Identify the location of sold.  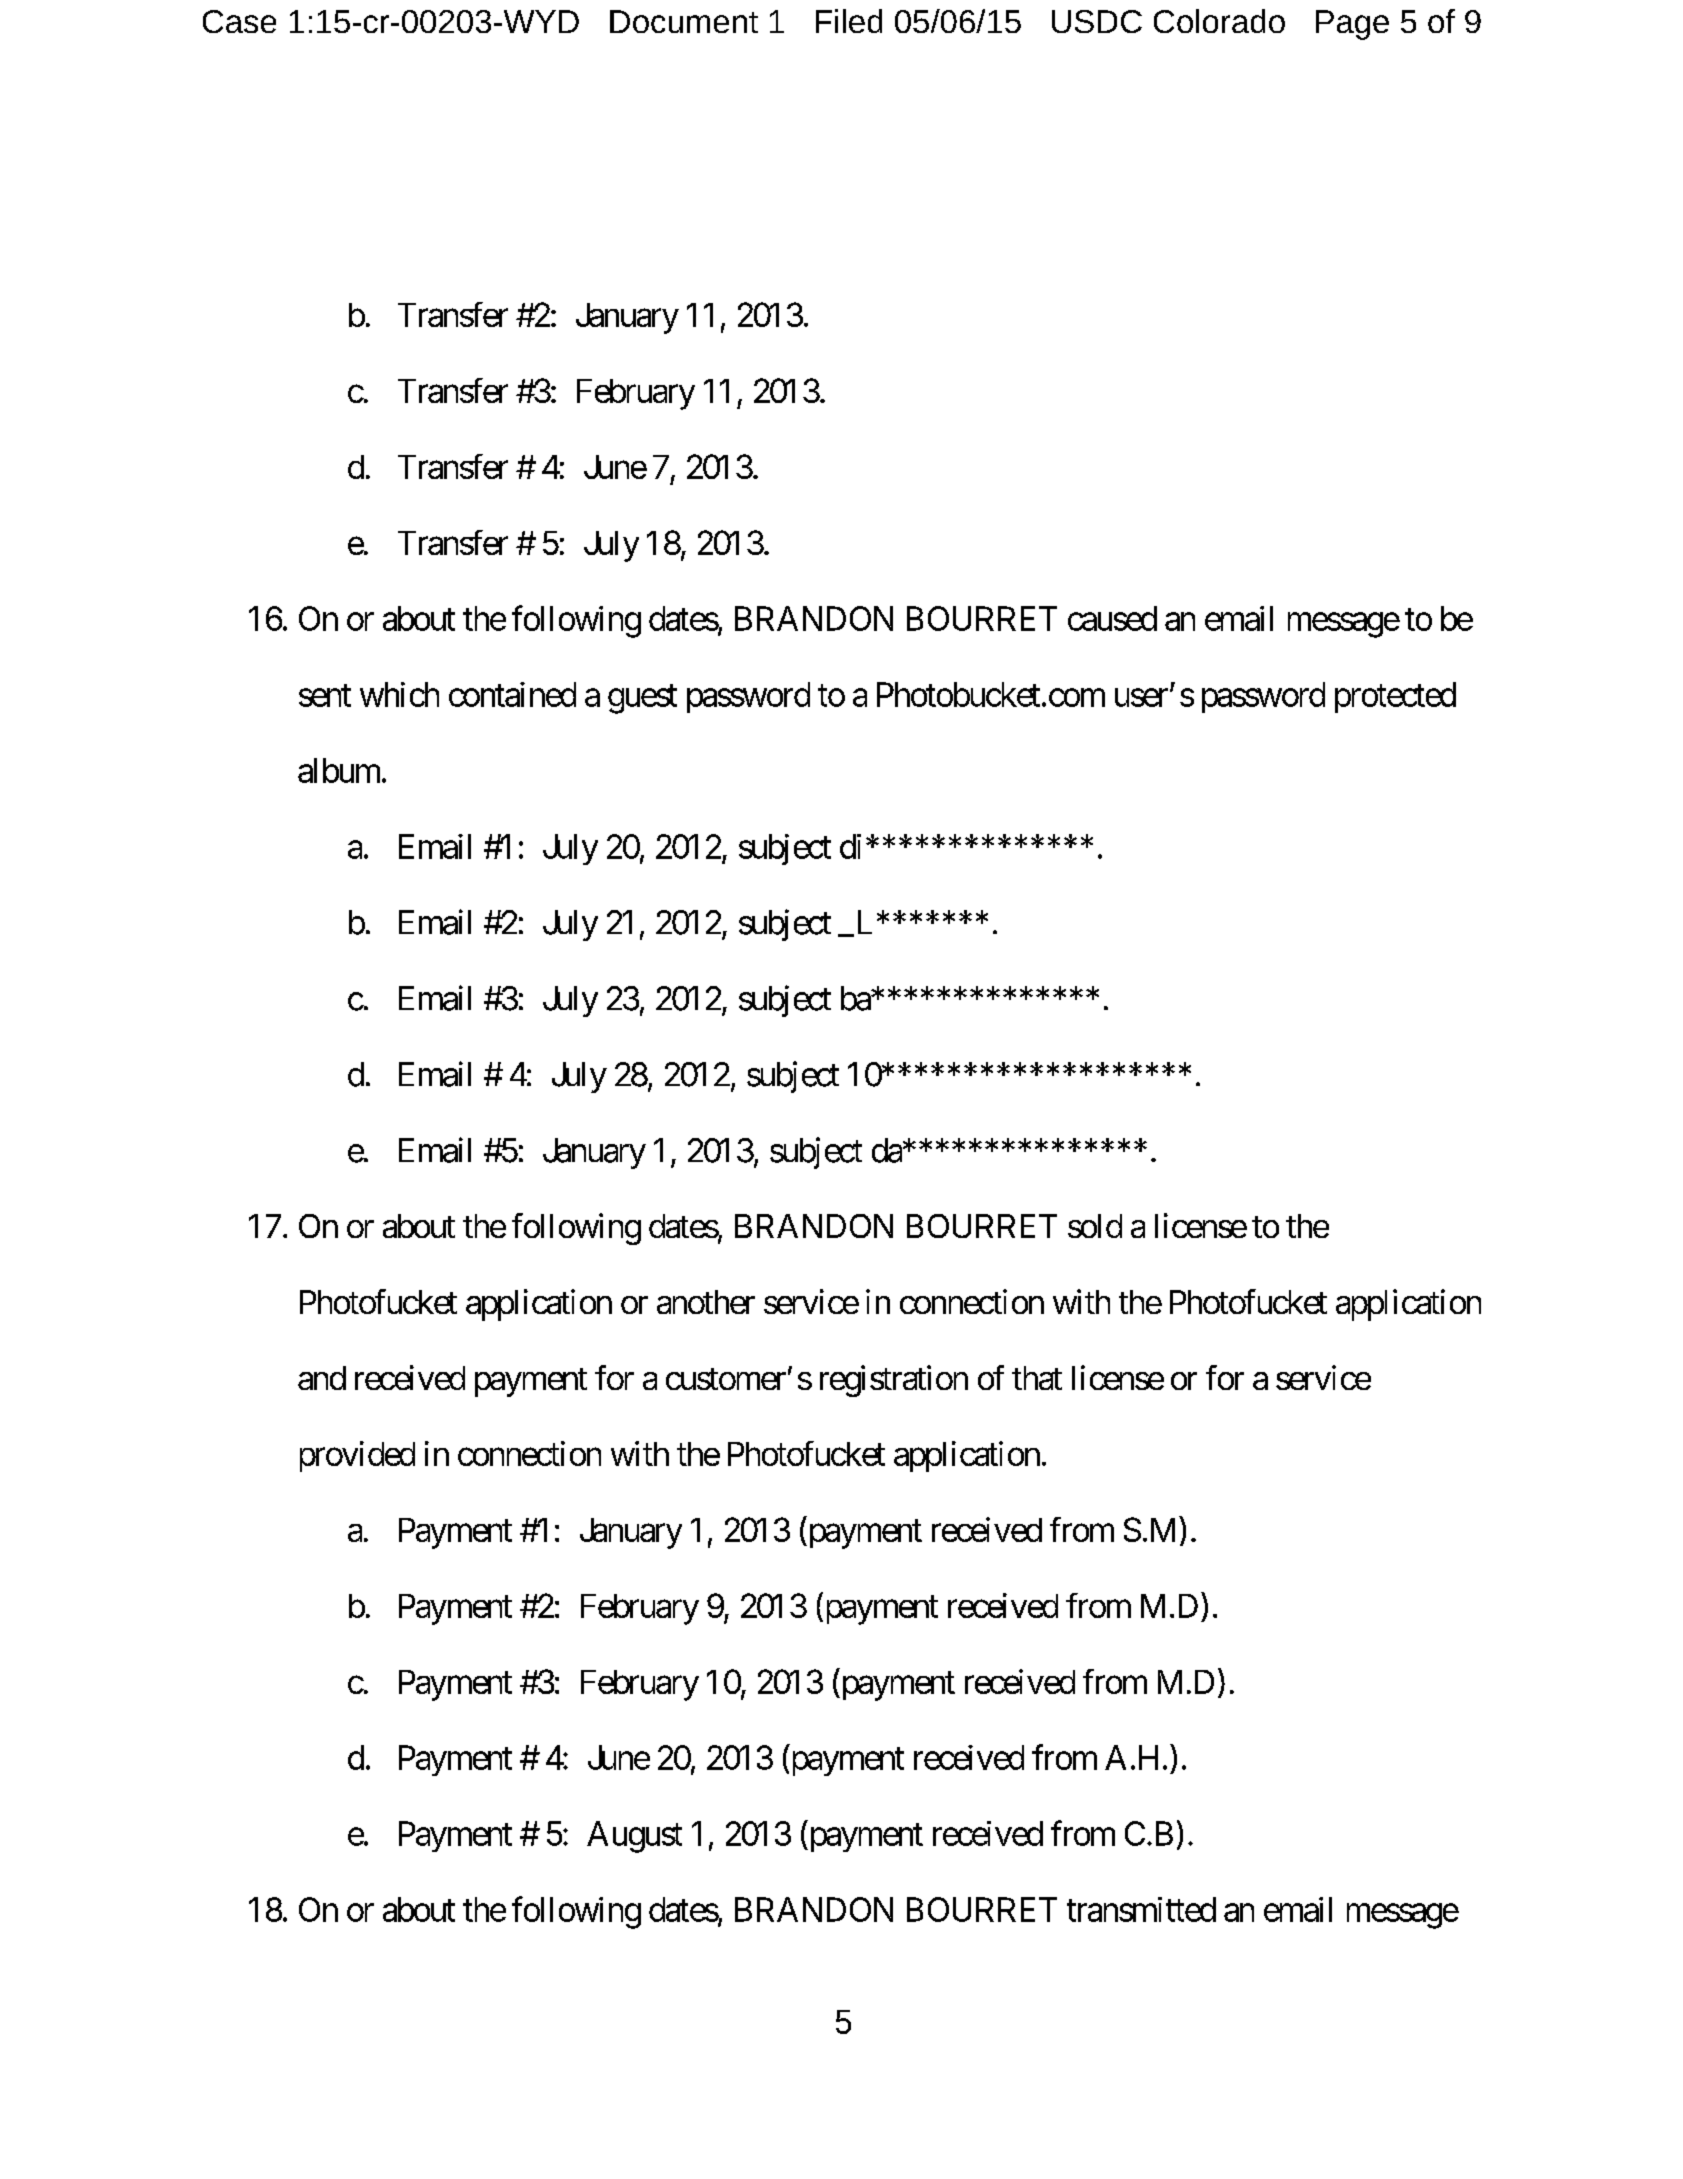
(1095, 1226).
